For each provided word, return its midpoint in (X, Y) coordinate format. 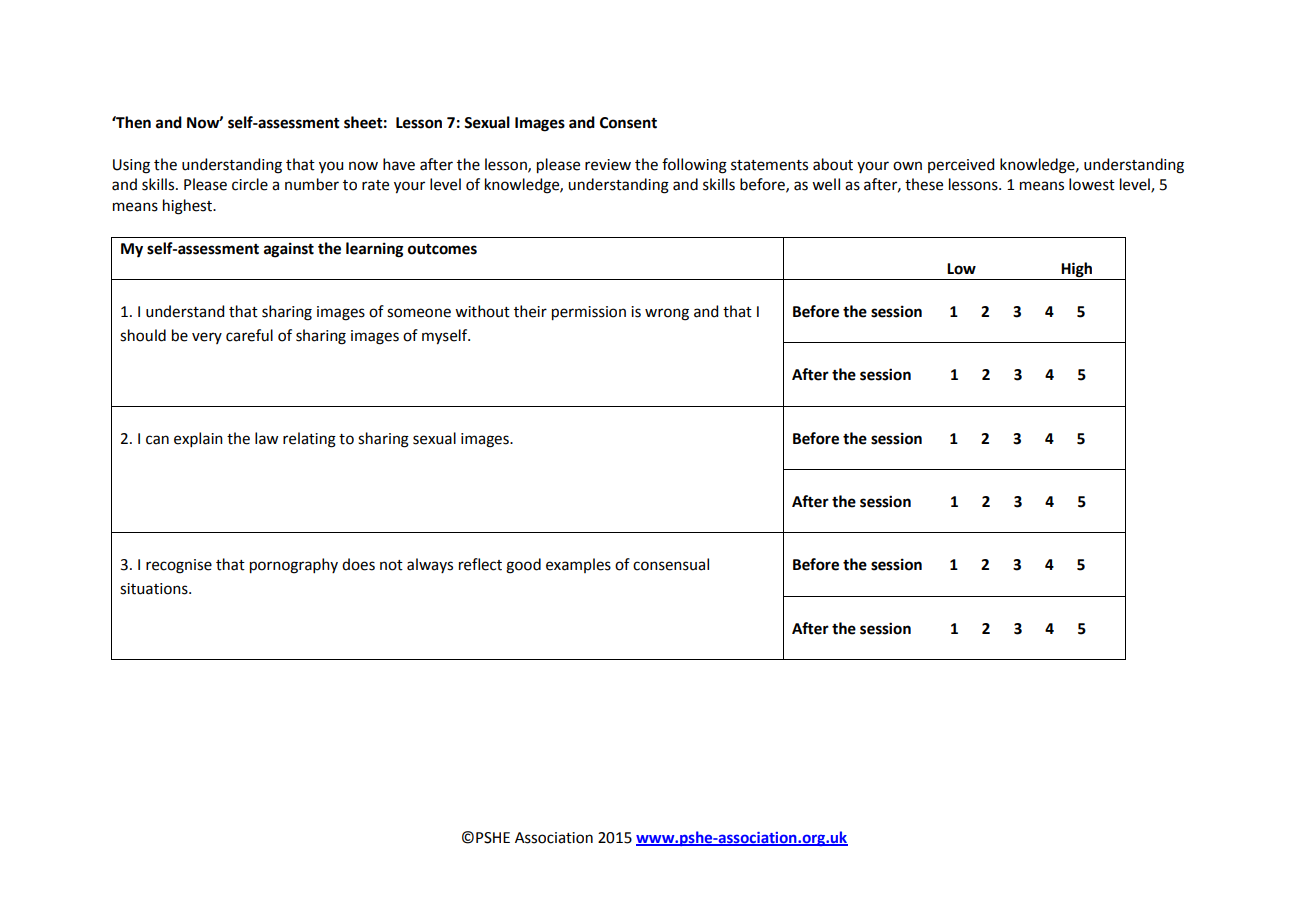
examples (578, 565)
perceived (961, 165)
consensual (671, 564)
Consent (628, 123)
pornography (294, 566)
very (207, 338)
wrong (667, 314)
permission (589, 313)
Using (131, 166)
